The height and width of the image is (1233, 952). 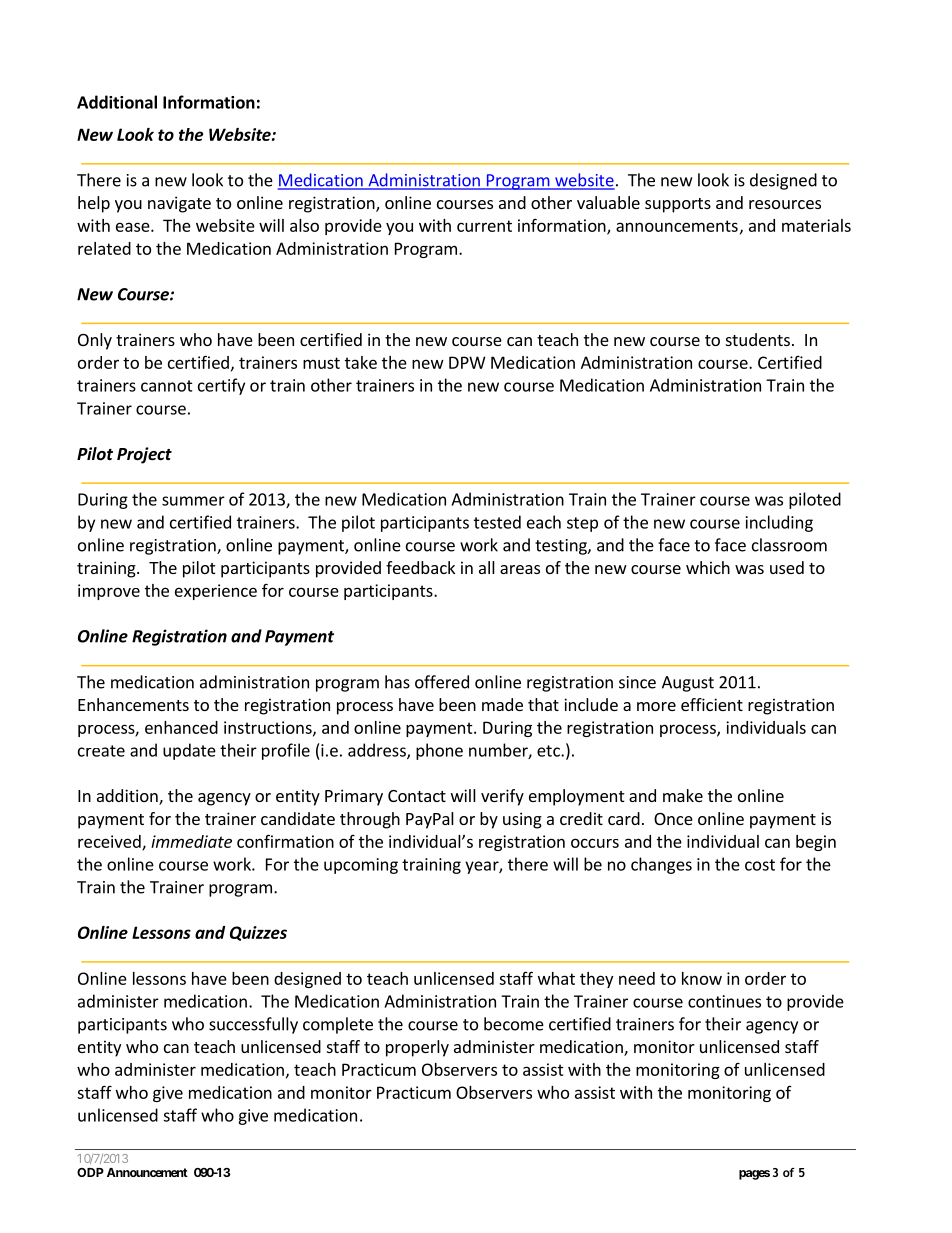 I want to click on ODP, so click(x=90, y=1172).
